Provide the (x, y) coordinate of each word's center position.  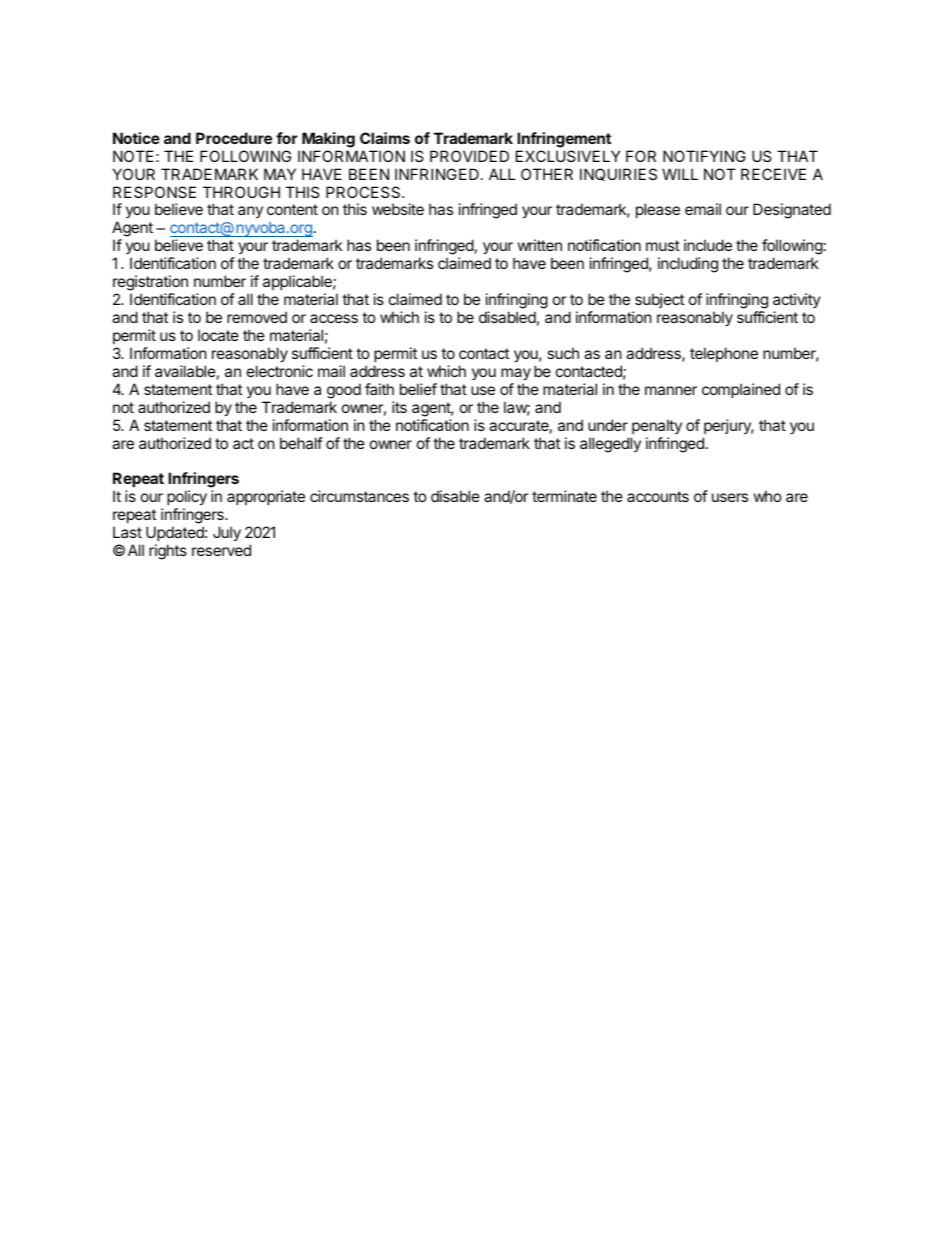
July (227, 533)
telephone (724, 354)
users (730, 497)
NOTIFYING (704, 156)
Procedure (234, 138)
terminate (564, 496)
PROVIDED (469, 156)
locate (218, 335)
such (563, 353)
